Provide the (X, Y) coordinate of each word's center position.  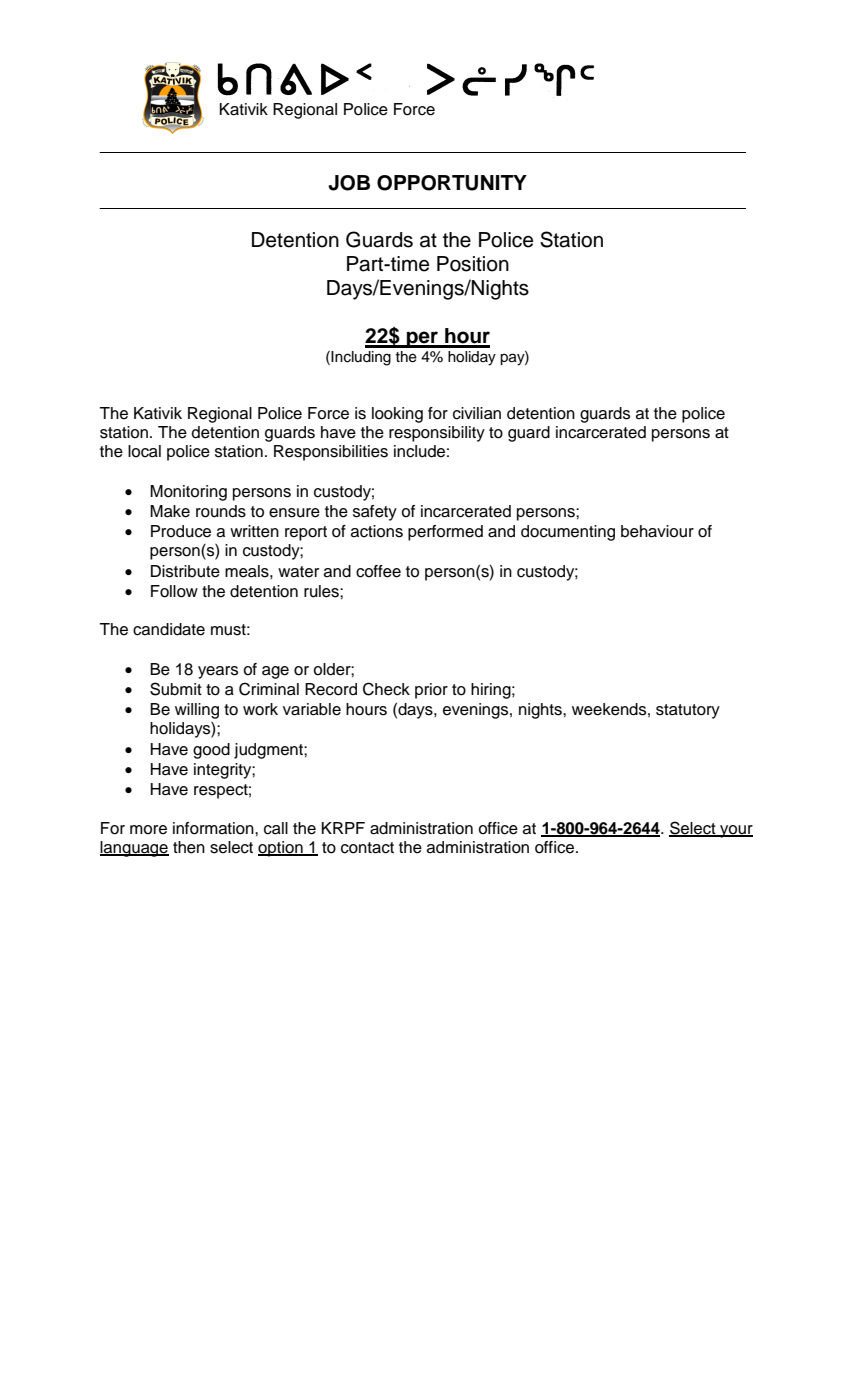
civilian (477, 413)
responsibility (437, 434)
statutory (688, 711)
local (144, 451)
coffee (378, 571)
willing (197, 711)
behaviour (657, 531)
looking (397, 415)
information (214, 828)
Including (360, 358)
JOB (349, 183)
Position (473, 264)
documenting (568, 533)
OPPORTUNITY (452, 183)
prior (431, 691)
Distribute (185, 571)
